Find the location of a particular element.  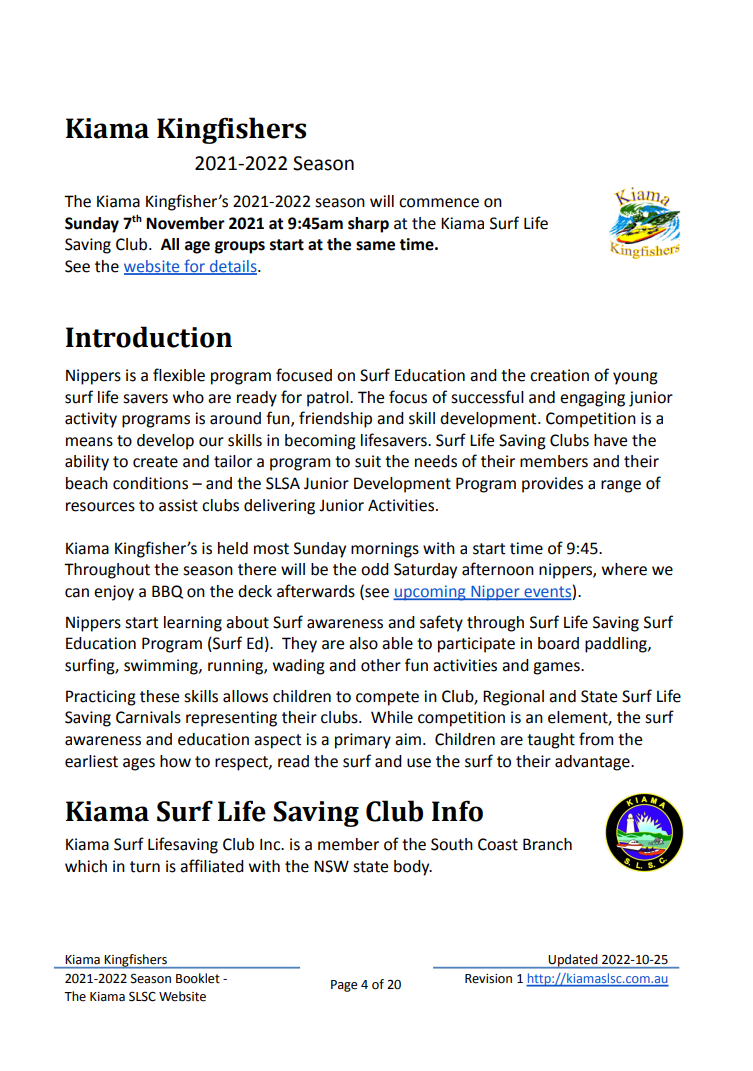

Booklet is located at coordinates (198, 978).
